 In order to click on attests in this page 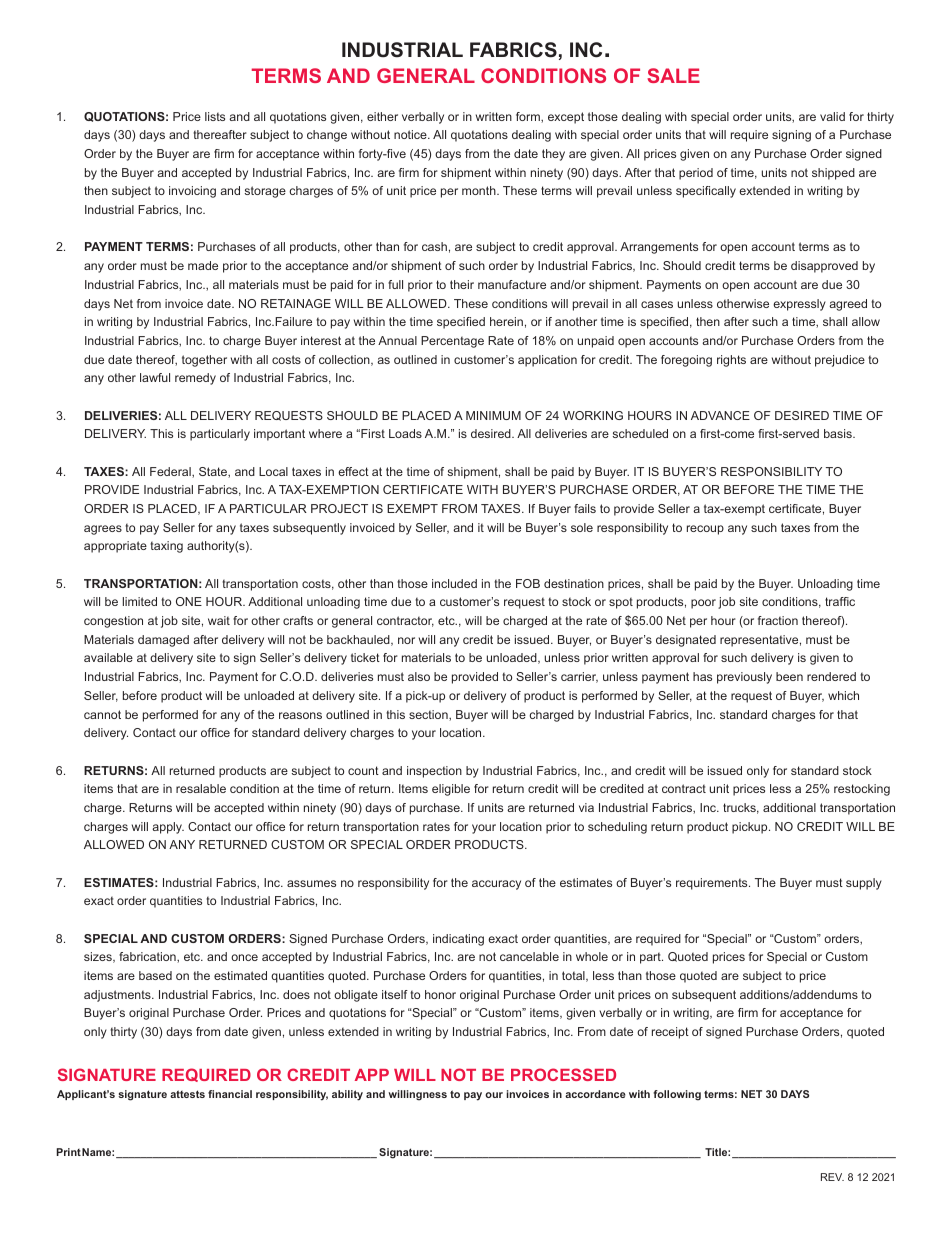, I will do `click(187, 1094)`.
